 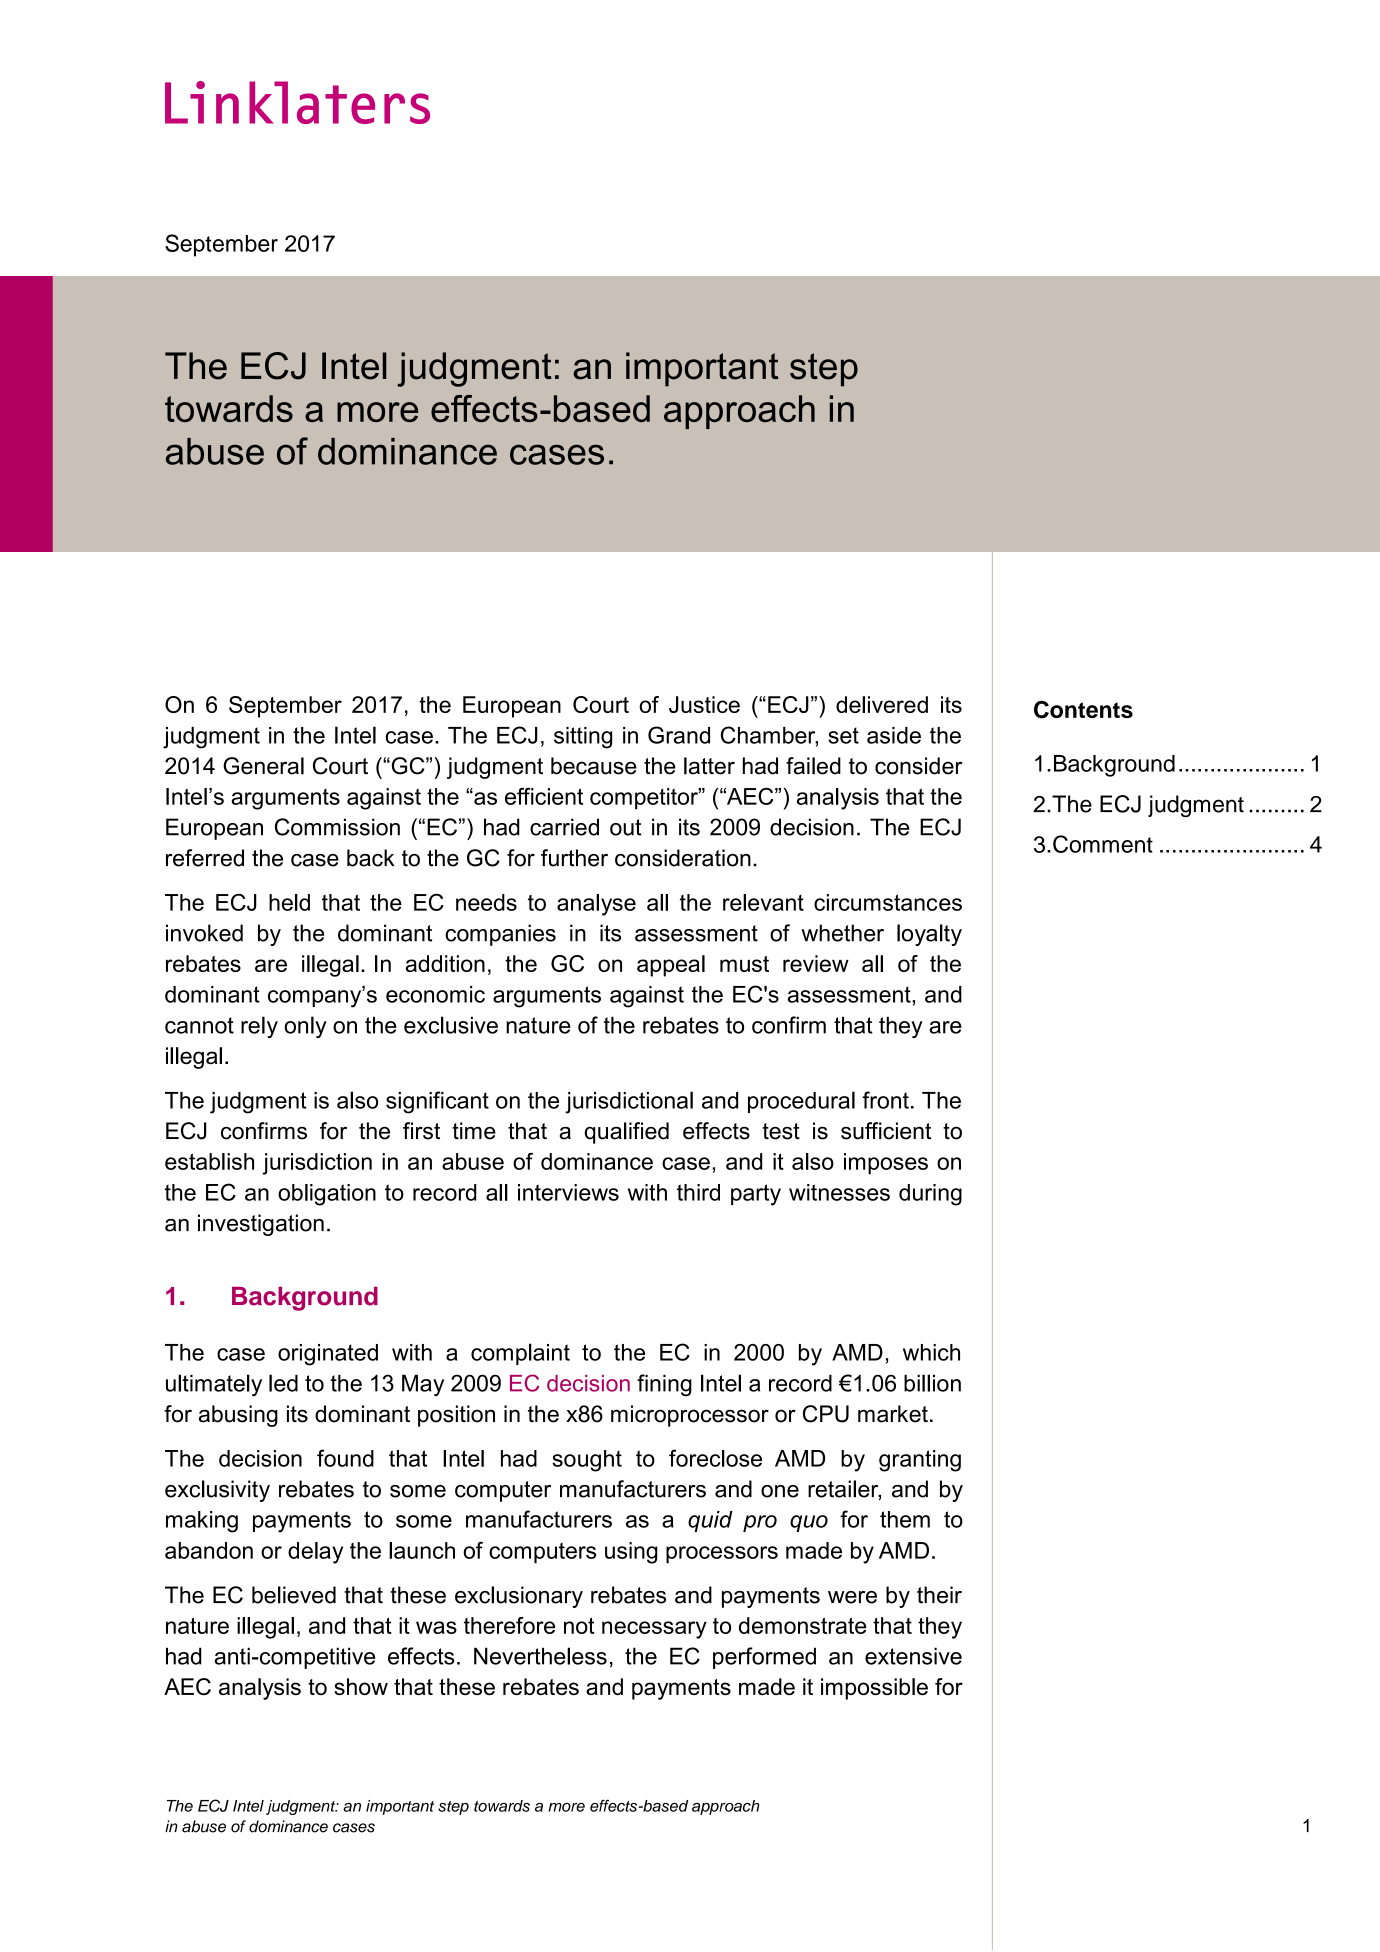 I want to click on necessary, so click(x=654, y=1630).
